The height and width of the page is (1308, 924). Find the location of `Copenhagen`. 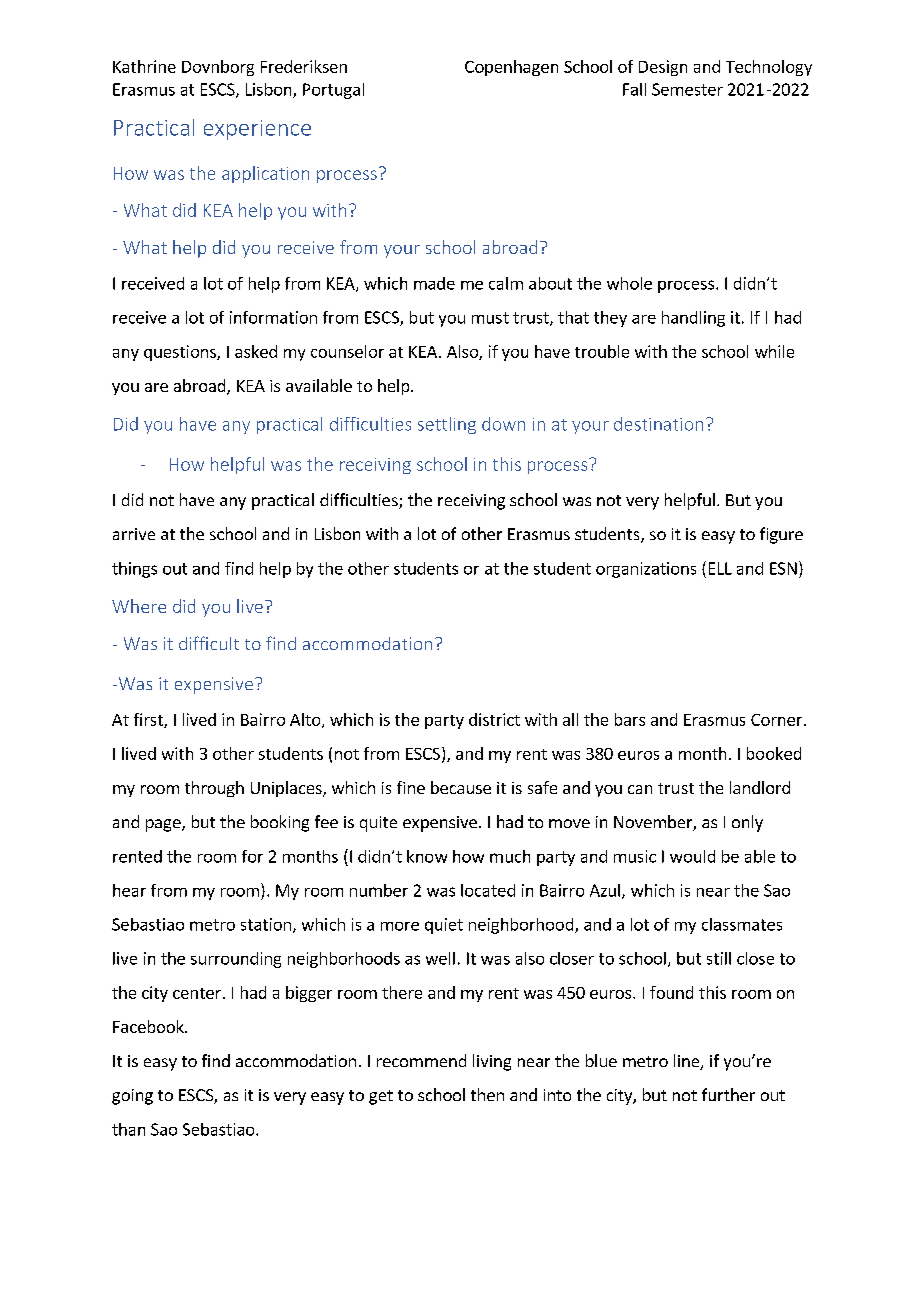

Copenhagen is located at coordinates (511, 68).
